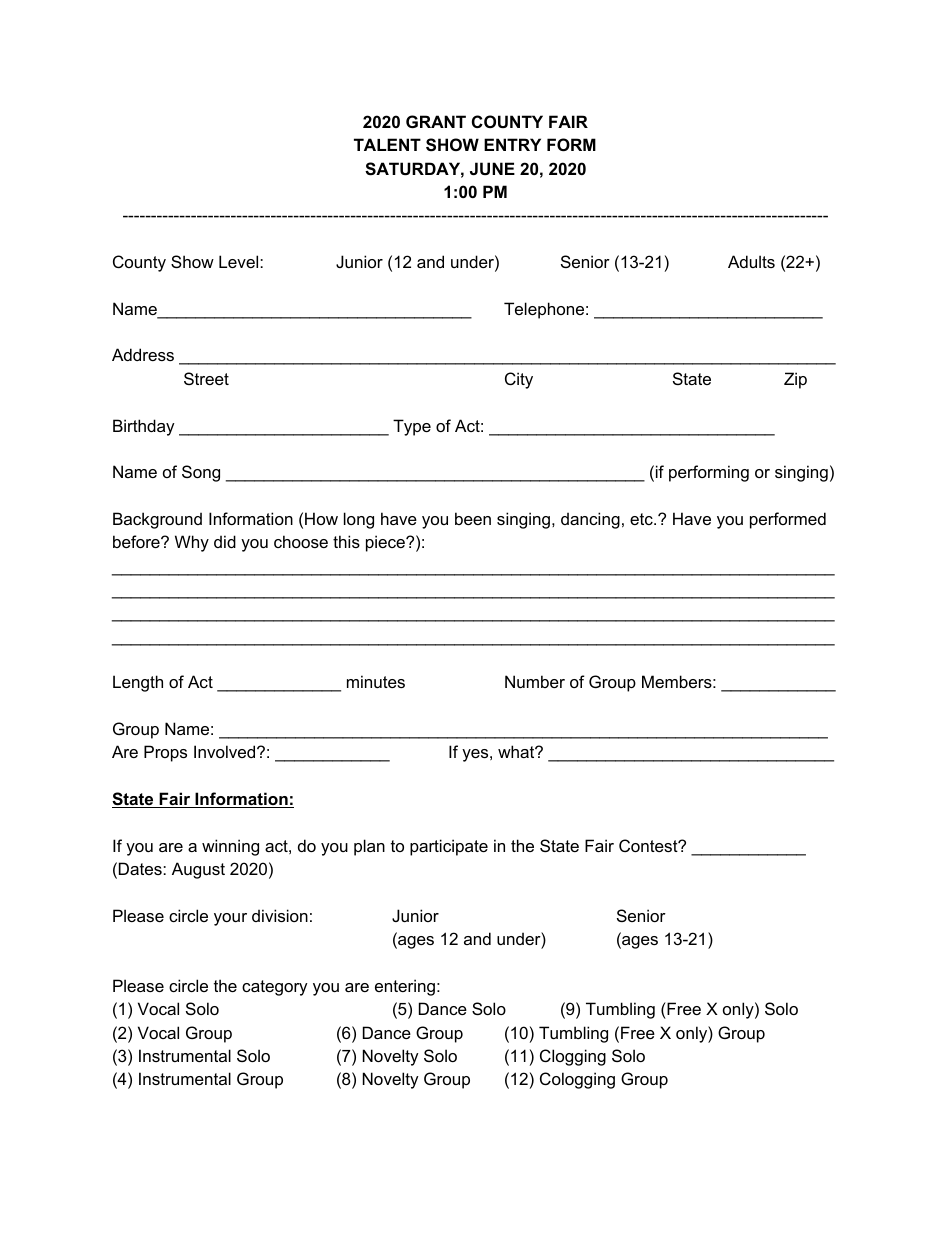  Describe the element at coordinates (225, 541) in the screenshot. I see `did` at that location.
